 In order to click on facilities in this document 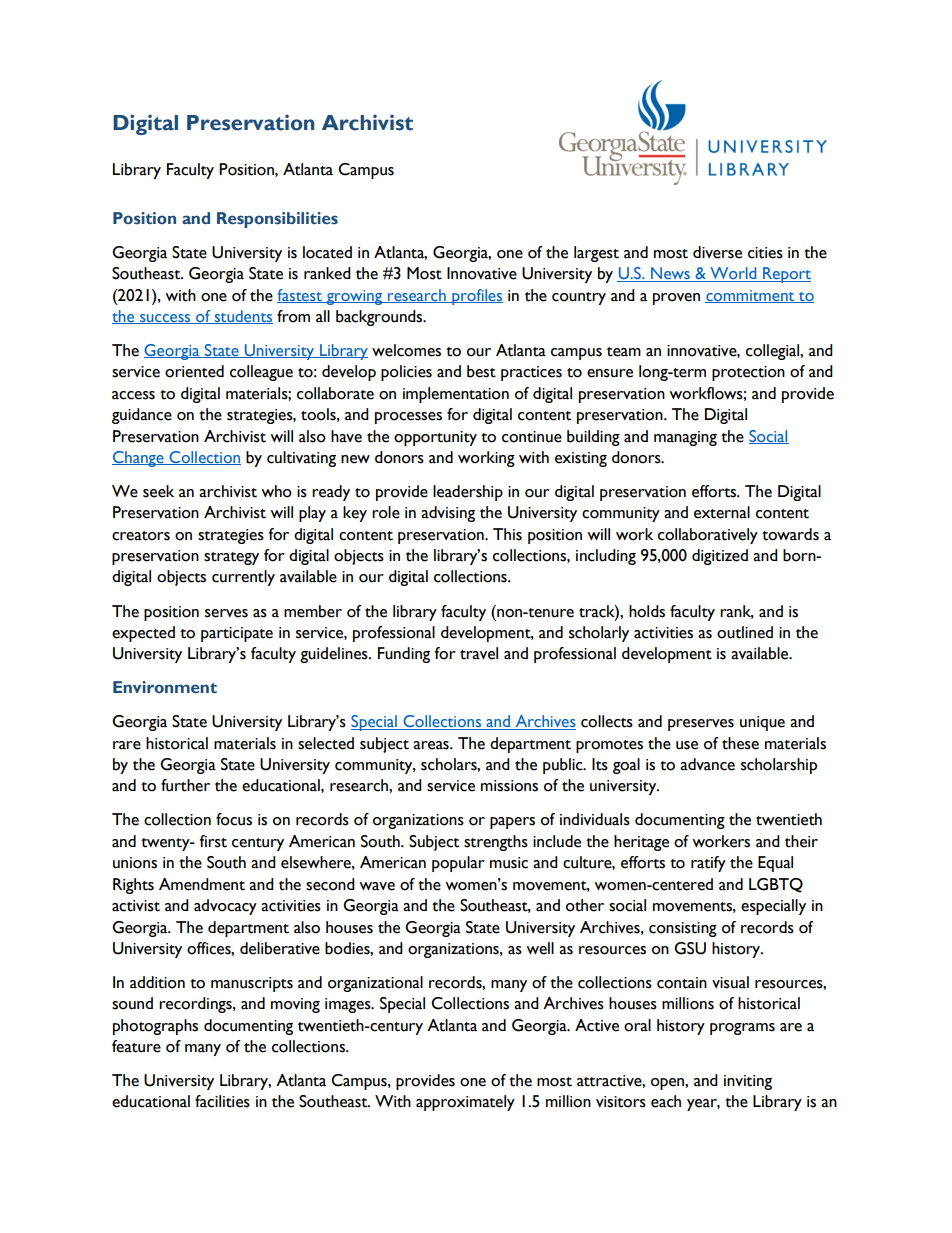, I will do `click(222, 1101)`.
